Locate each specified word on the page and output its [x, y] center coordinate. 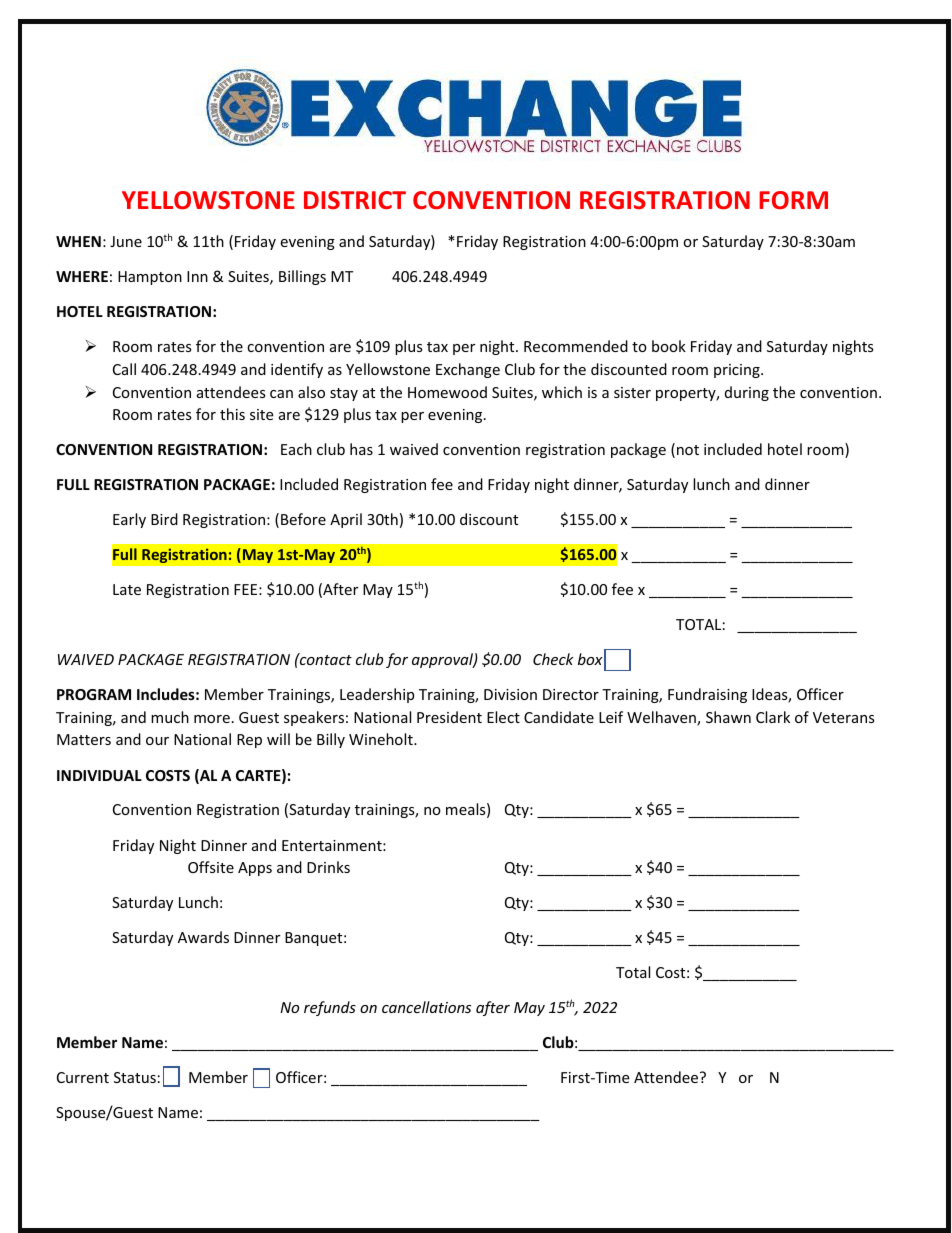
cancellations [426, 1007]
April [346, 520]
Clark [773, 717]
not [688, 450]
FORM [793, 200]
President [449, 717]
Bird [164, 519]
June [126, 241]
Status [135, 1077]
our [157, 741]
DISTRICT [355, 200]
